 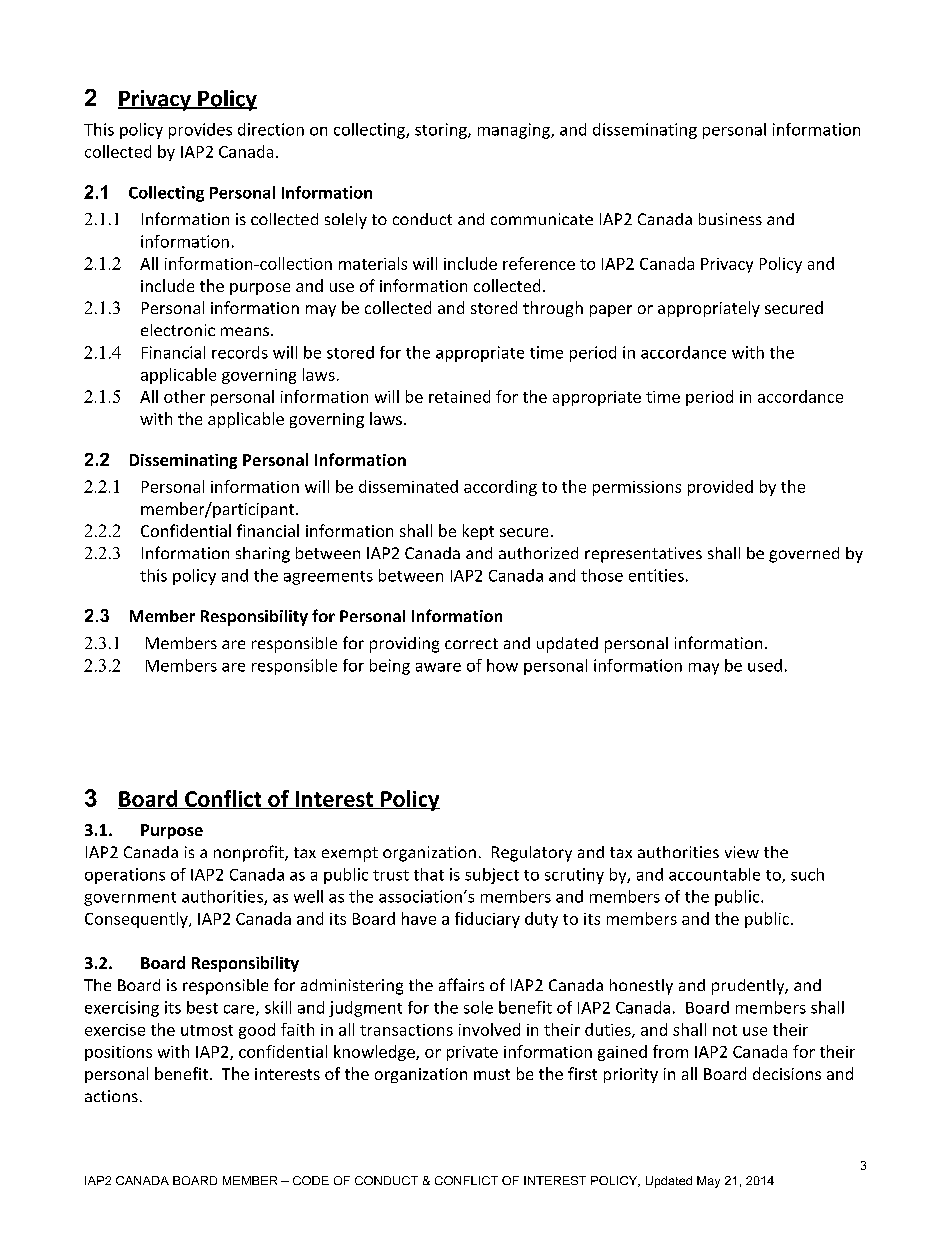 I want to click on provides, so click(x=200, y=131).
